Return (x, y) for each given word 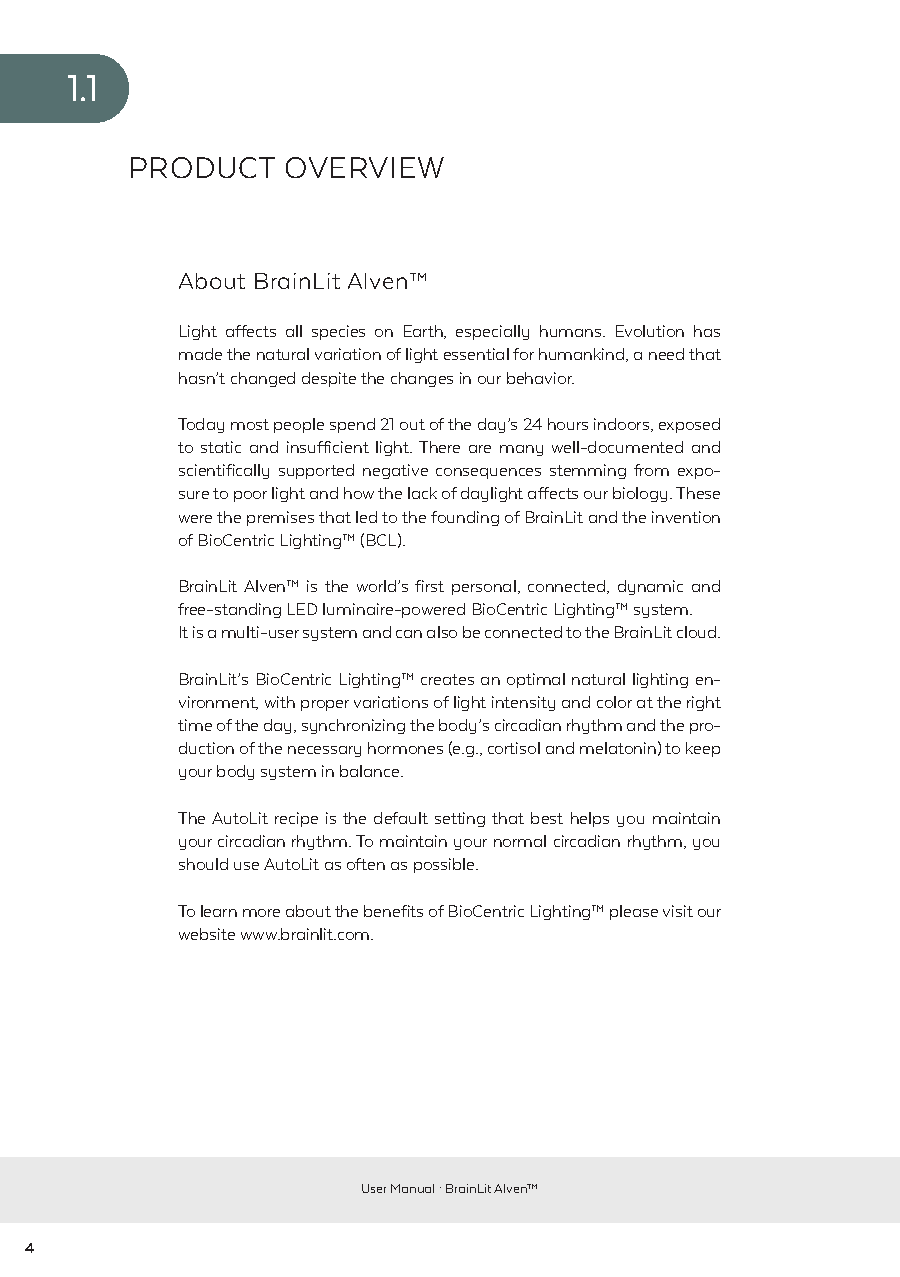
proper (325, 705)
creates (447, 679)
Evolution (650, 331)
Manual (412, 1188)
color (614, 702)
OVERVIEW (365, 167)
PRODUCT (203, 167)
